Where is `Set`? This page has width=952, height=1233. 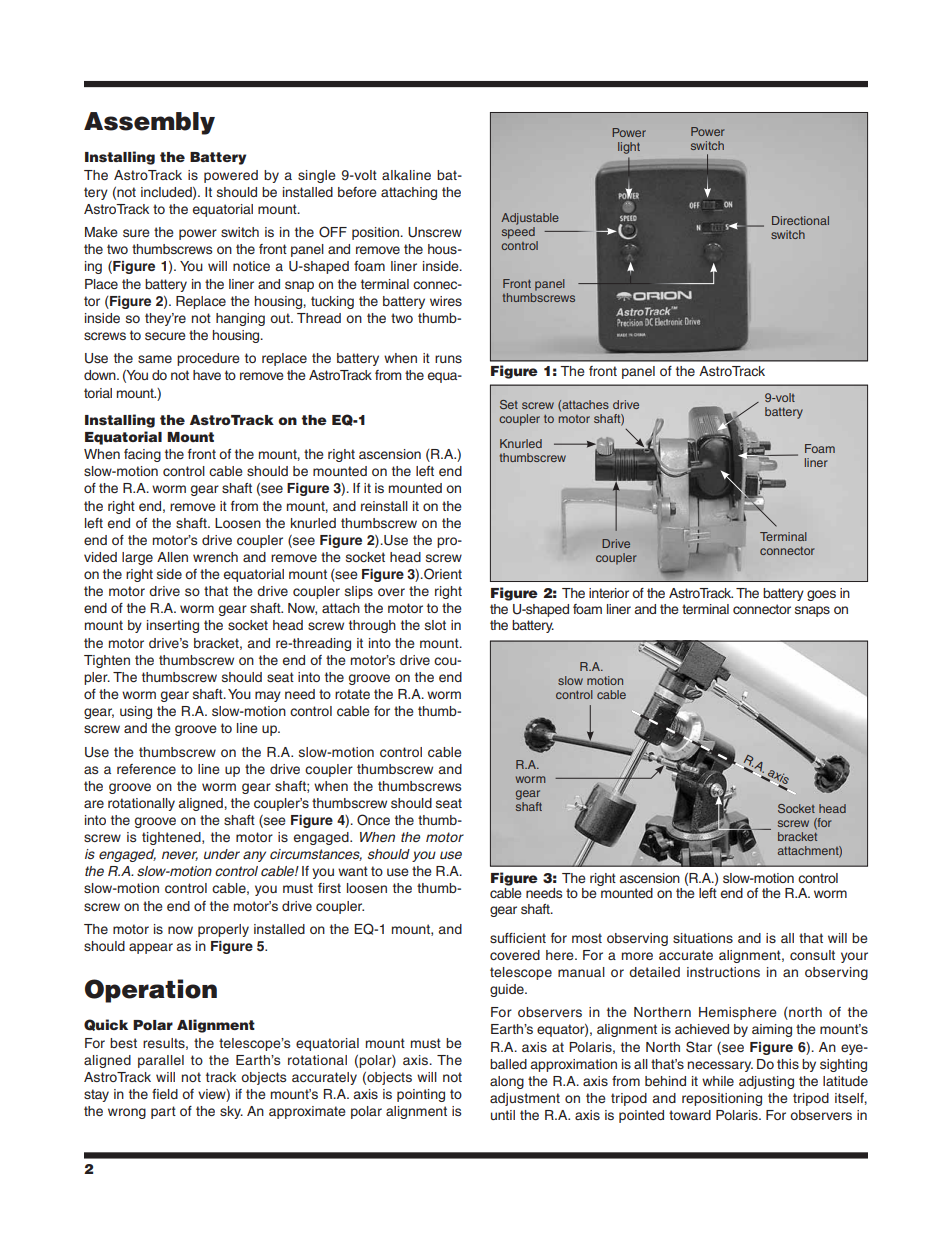 Set is located at coordinates (509, 404).
